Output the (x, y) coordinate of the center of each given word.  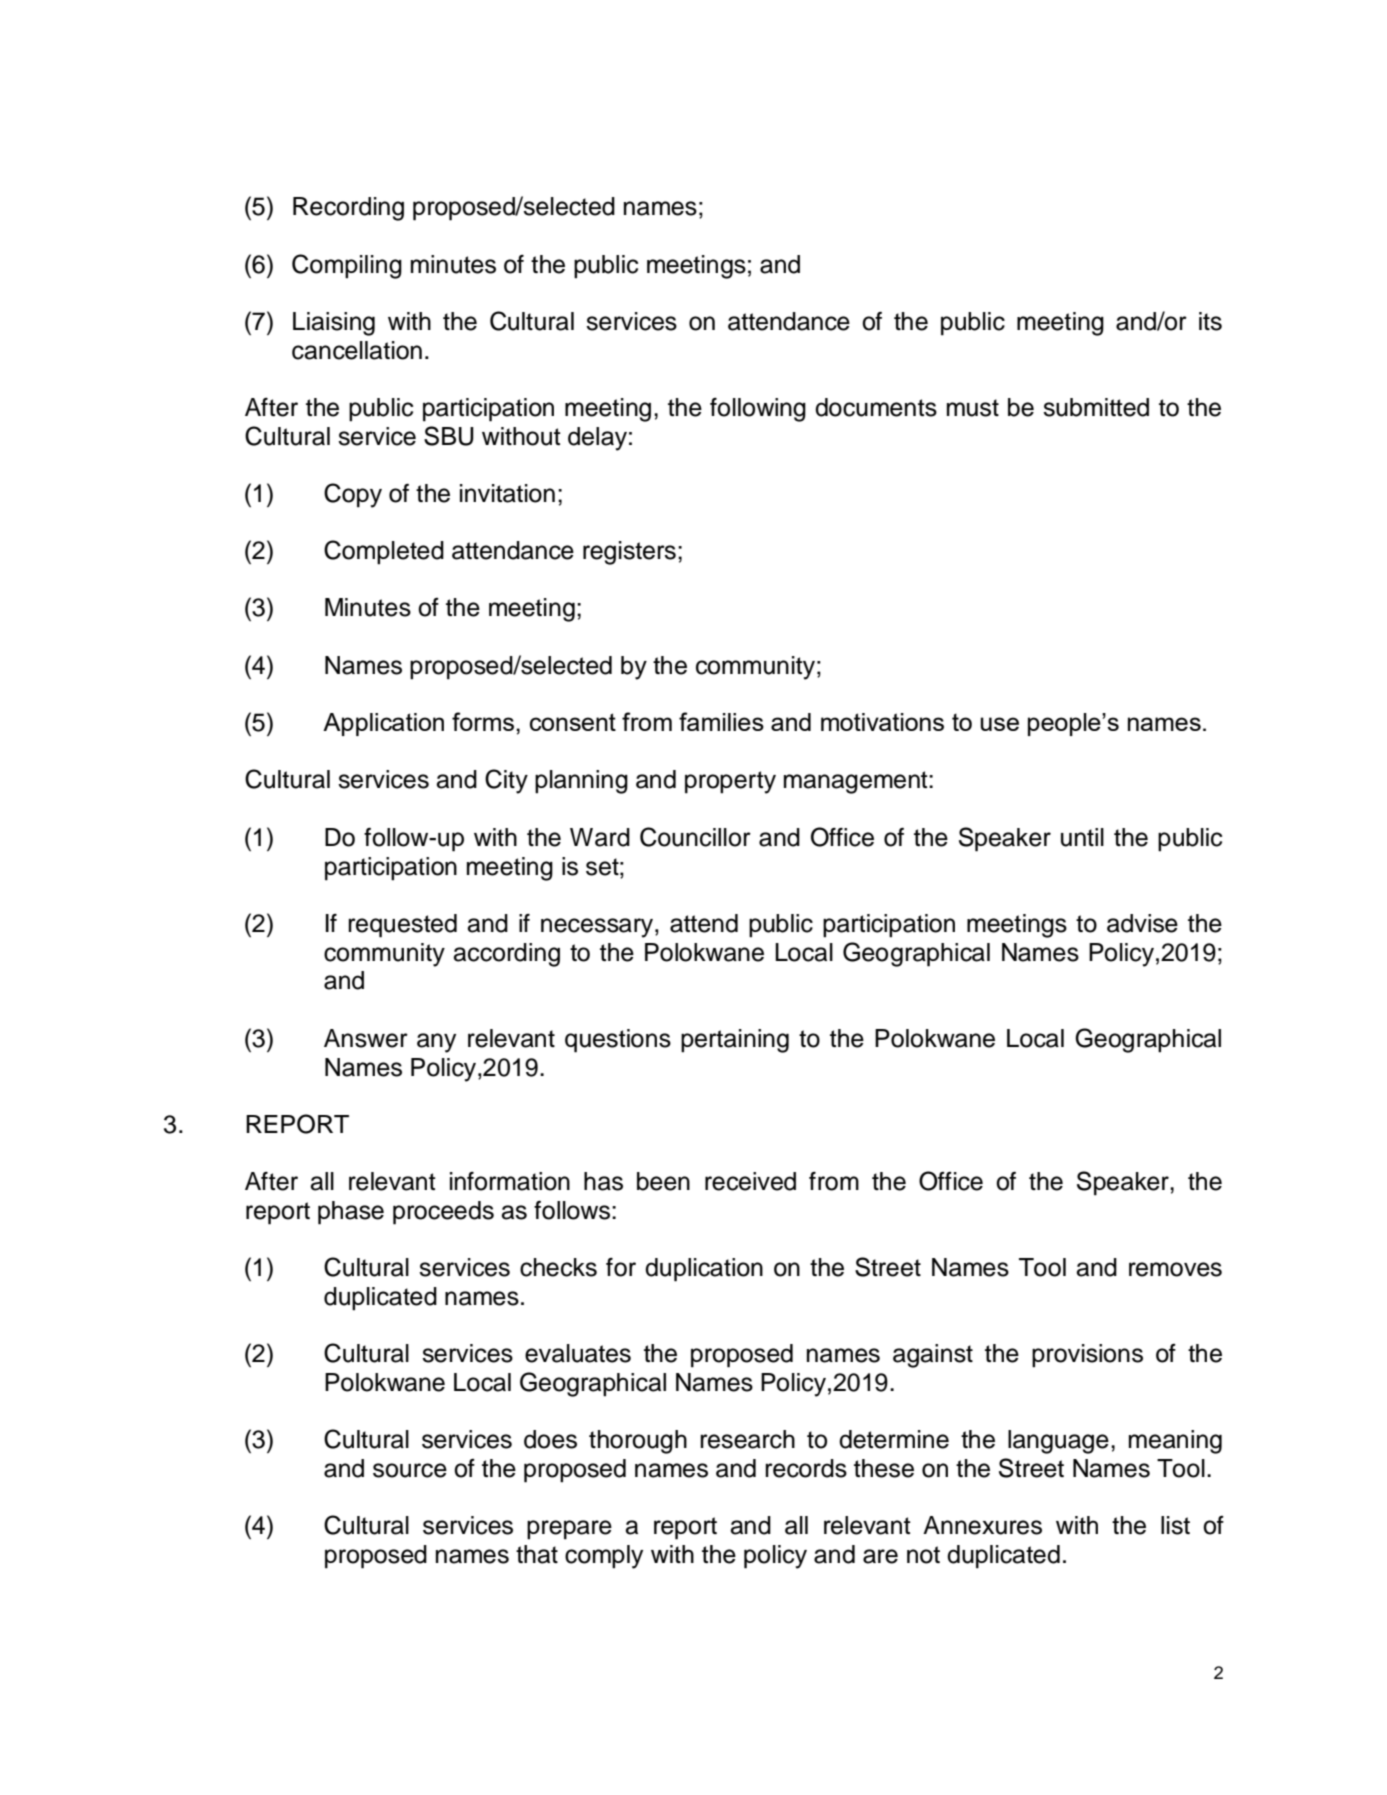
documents (876, 407)
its (1210, 321)
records (806, 1468)
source (410, 1470)
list (1175, 1525)
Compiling (347, 266)
